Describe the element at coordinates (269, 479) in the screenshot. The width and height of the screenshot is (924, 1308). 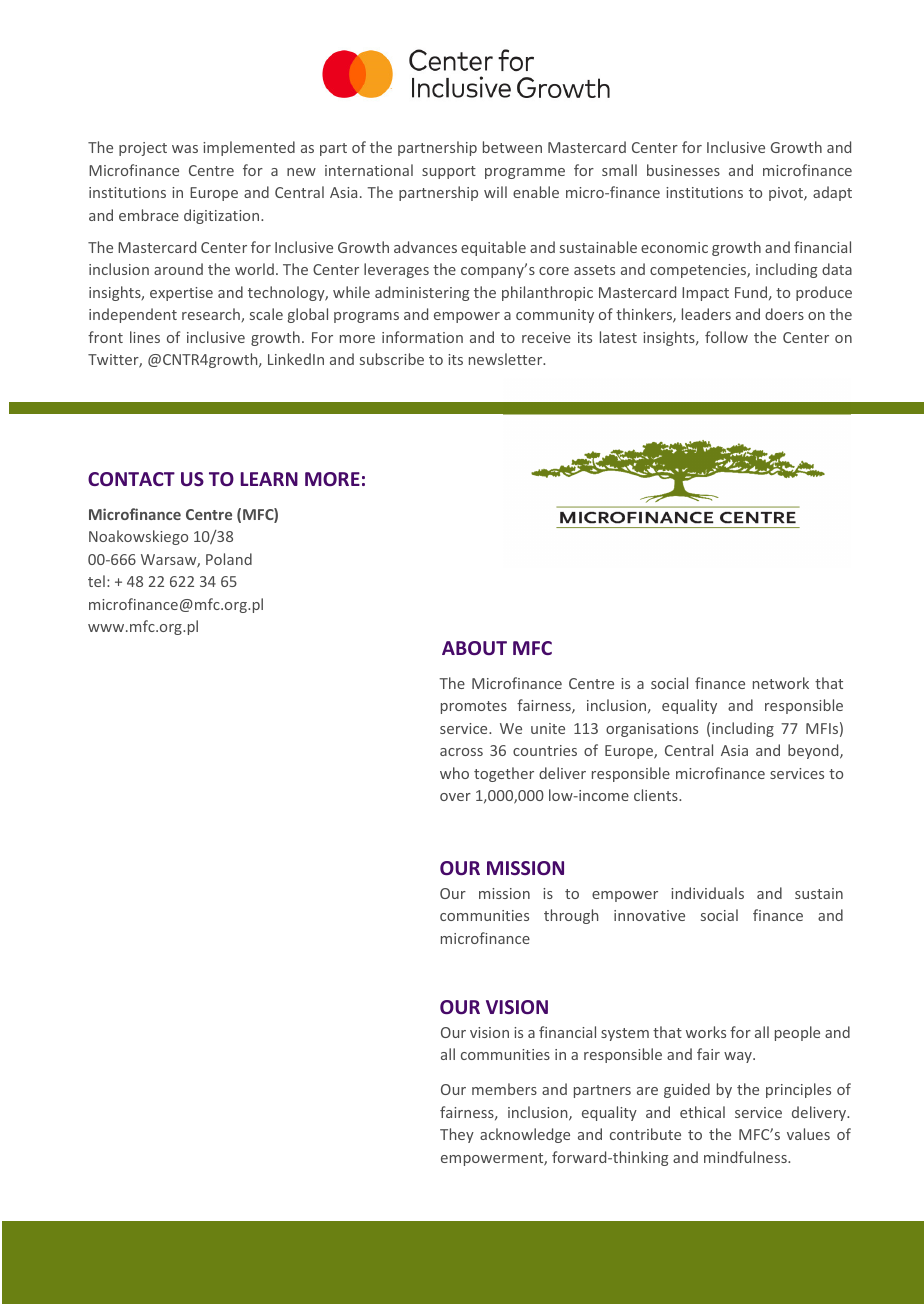
I see `LEARN` at that location.
